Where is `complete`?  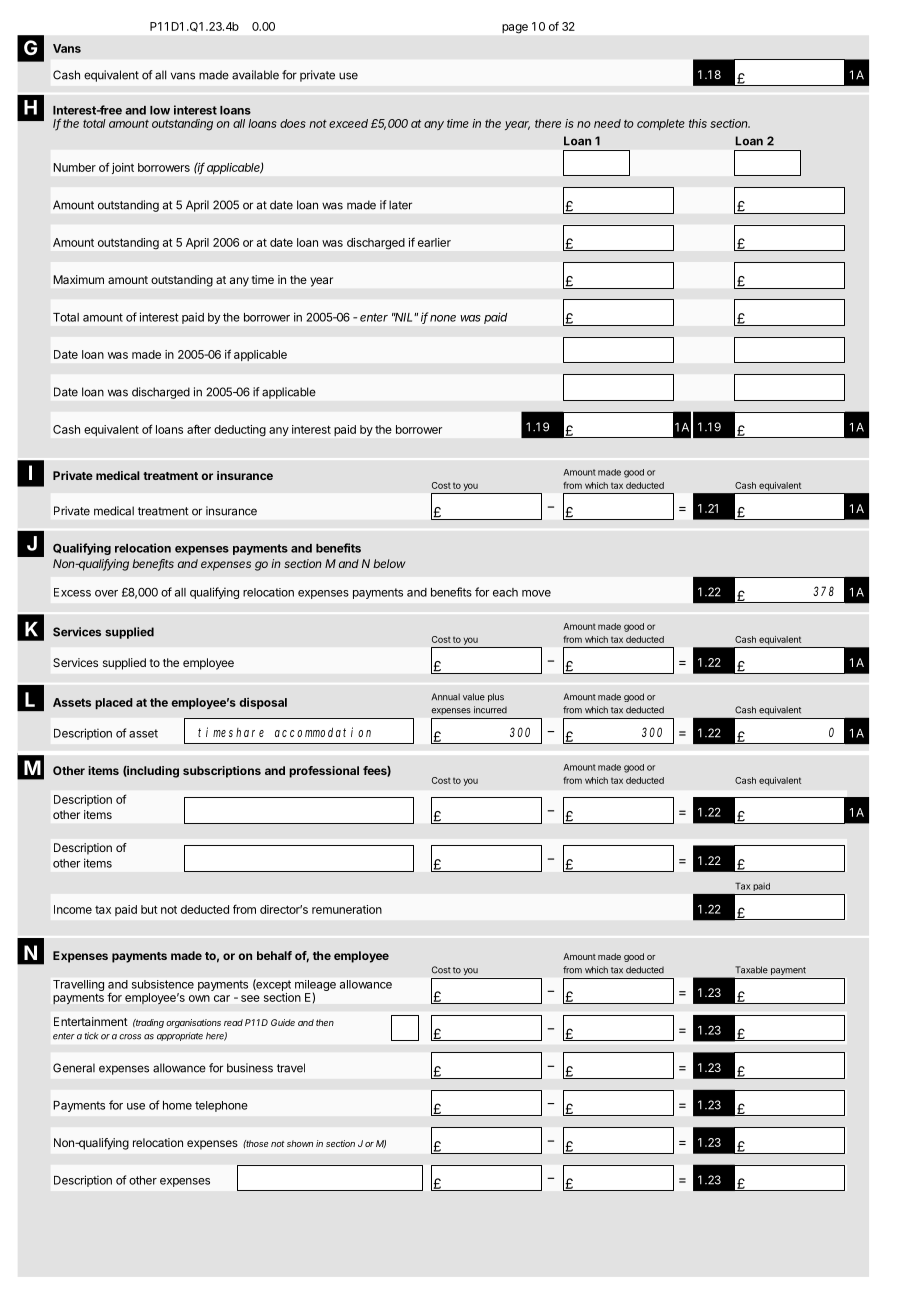
complete is located at coordinates (661, 124).
